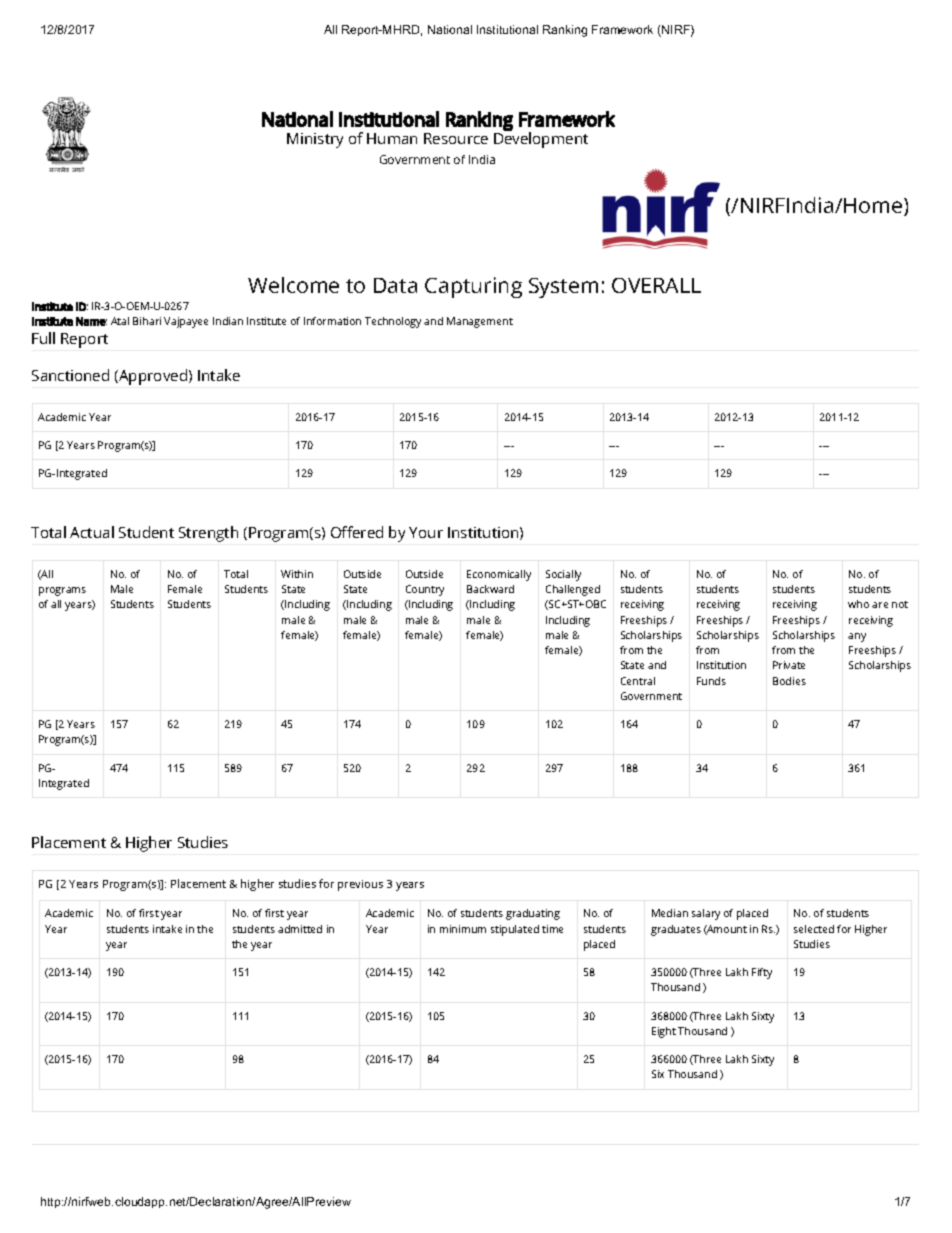 The width and height of the screenshot is (952, 1233). I want to click on Resource, so click(456, 138).
